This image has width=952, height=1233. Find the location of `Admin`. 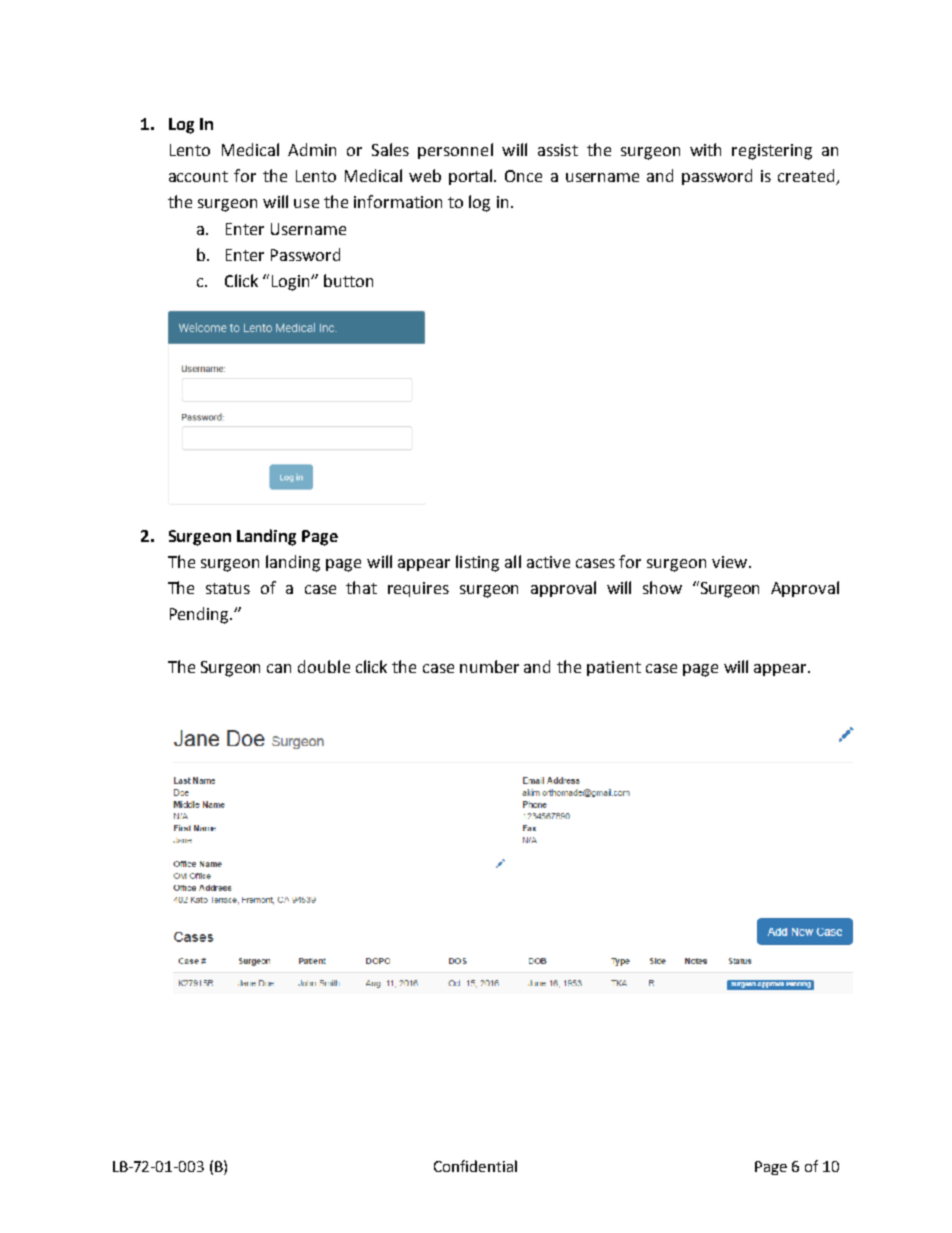

Admin is located at coordinates (312, 149).
